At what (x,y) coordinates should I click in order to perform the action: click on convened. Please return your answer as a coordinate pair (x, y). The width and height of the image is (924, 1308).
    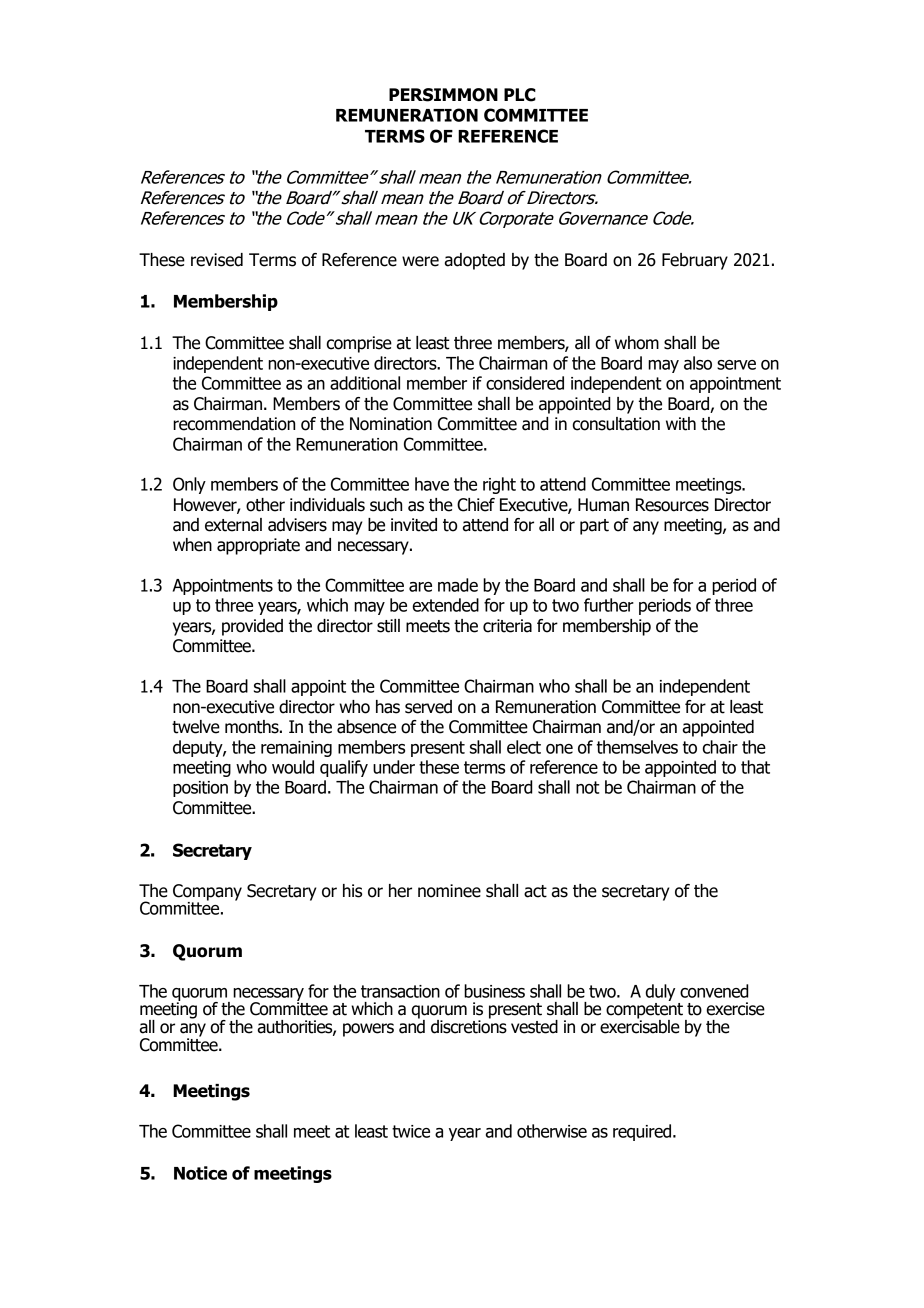
    Looking at the image, I should click on (714, 991).
